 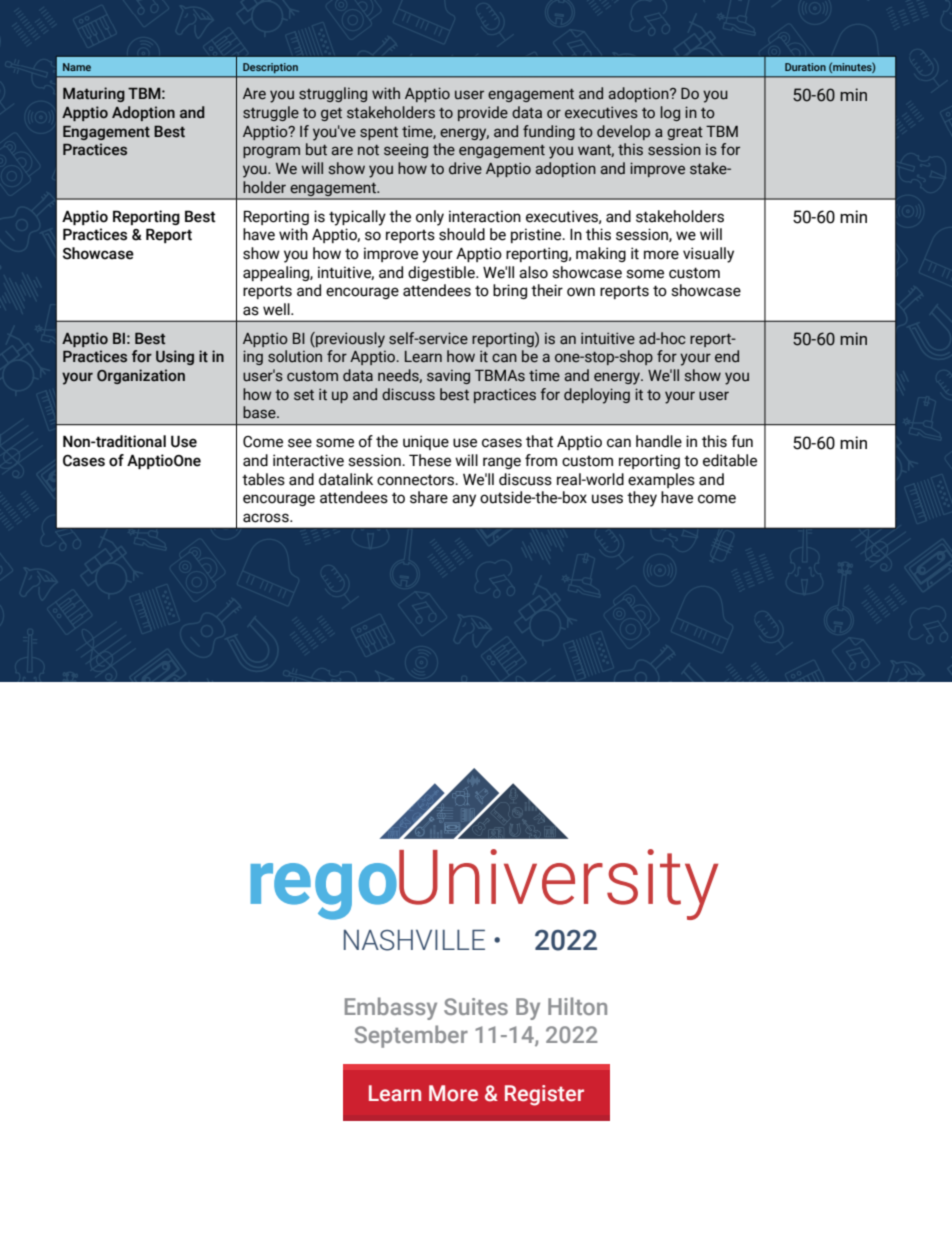 What do you see at coordinates (642, 499) in the screenshot?
I see `they` at bounding box center [642, 499].
